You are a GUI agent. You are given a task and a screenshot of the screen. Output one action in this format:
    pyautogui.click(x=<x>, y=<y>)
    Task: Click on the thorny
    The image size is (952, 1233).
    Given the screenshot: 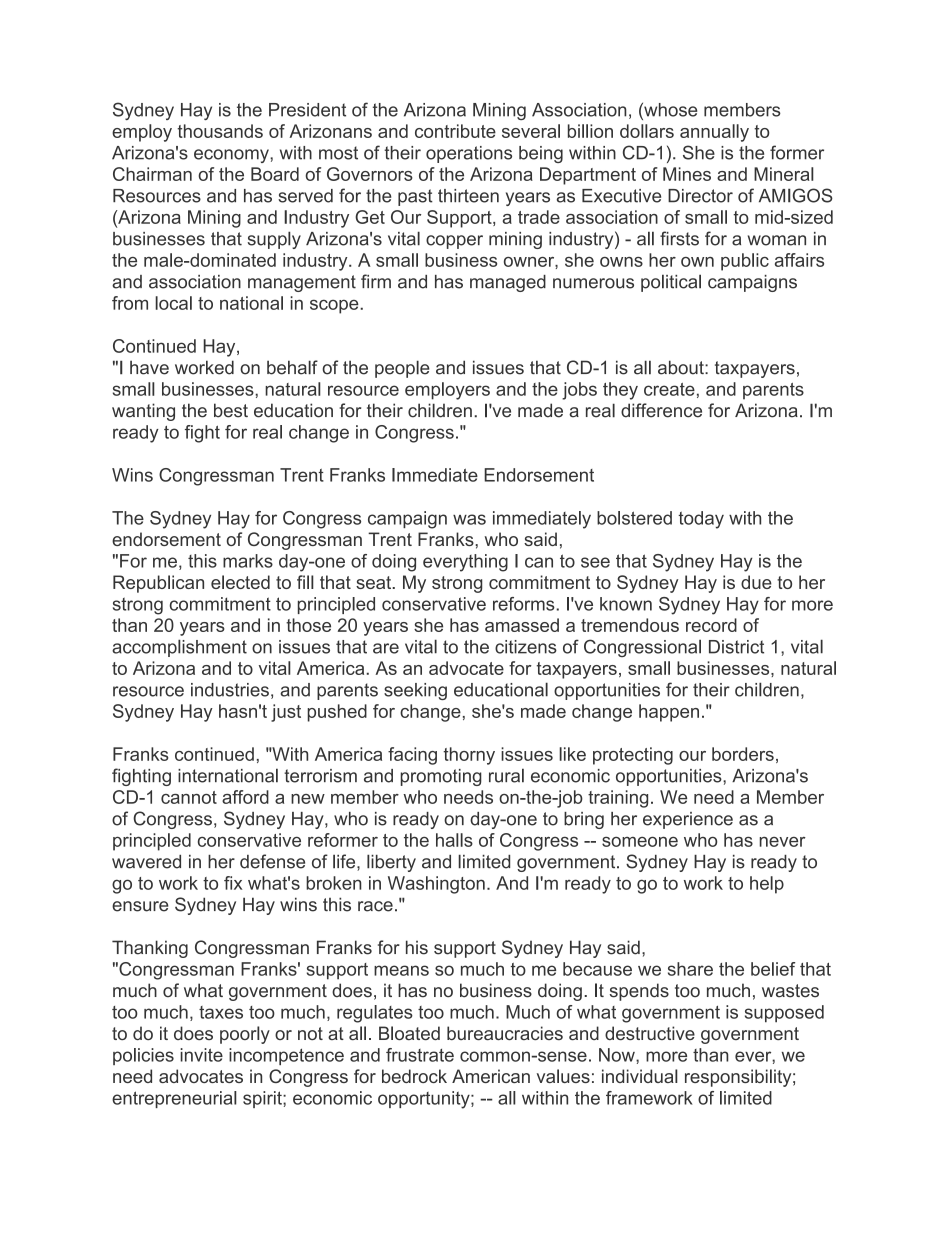 What is the action you would take?
    pyautogui.click(x=469, y=756)
